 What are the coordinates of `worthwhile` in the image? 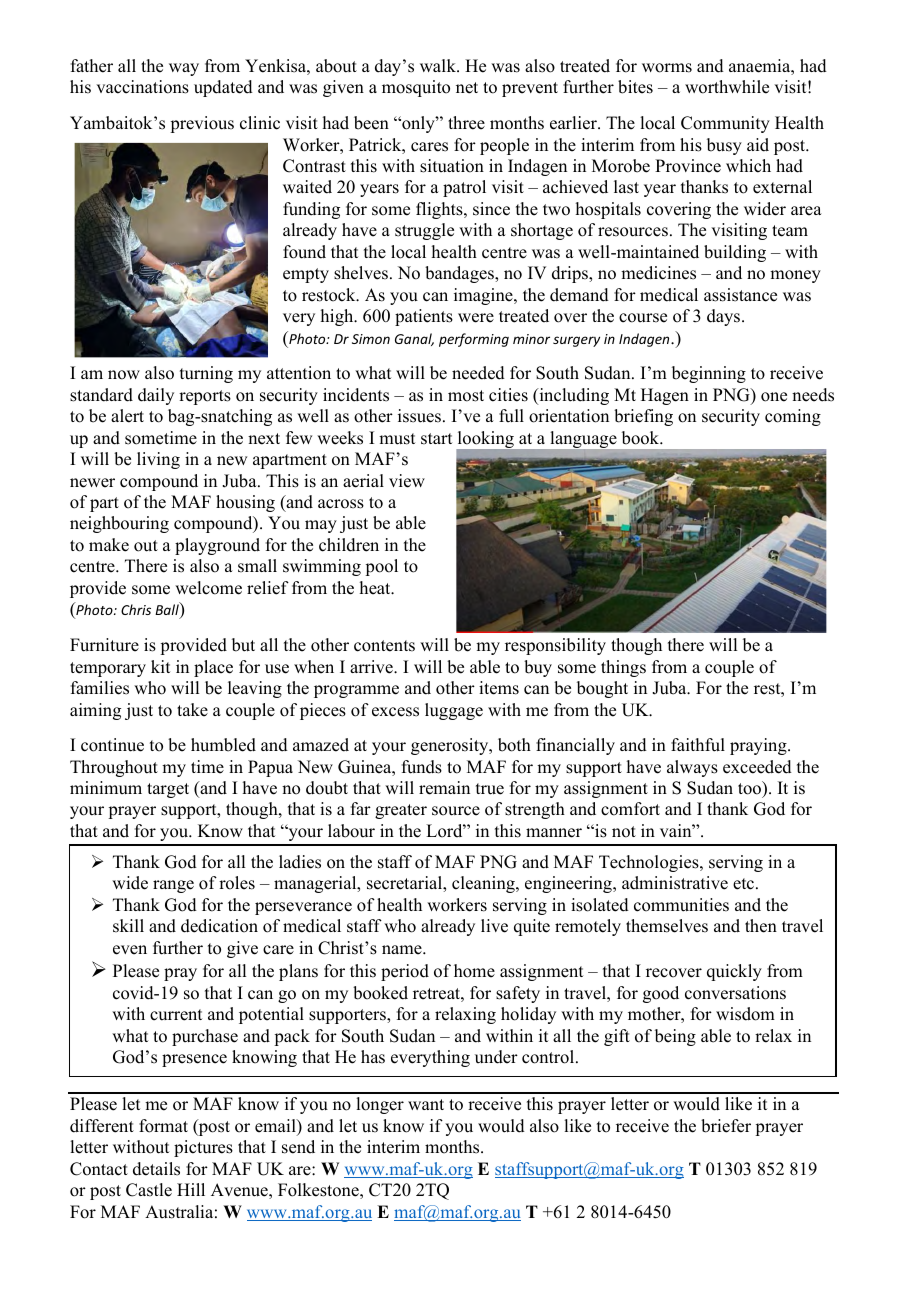 It's located at (727, 87).
